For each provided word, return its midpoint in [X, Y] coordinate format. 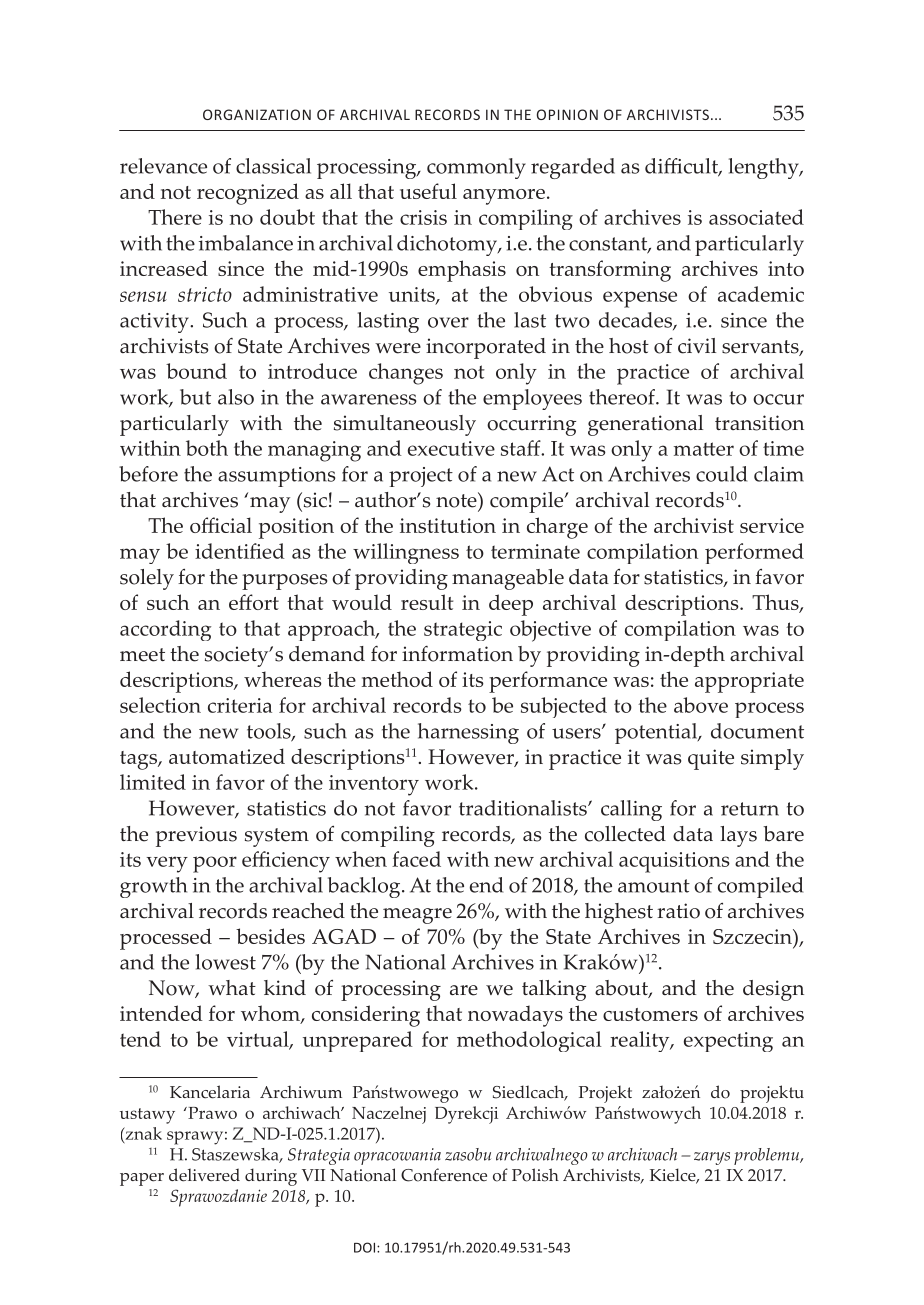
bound [196, 371]
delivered [204, 1175]
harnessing [468, 733]
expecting [728, 1042]
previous [196, 836]
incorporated [486, 348]
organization [257, 114]
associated [756, 217]
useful [428, 191]
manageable [508, 579]
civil [697, 346]
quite [711, 759]
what [232, 987]
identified [240, 551]
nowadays [515, 1016]
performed [754, 553]
